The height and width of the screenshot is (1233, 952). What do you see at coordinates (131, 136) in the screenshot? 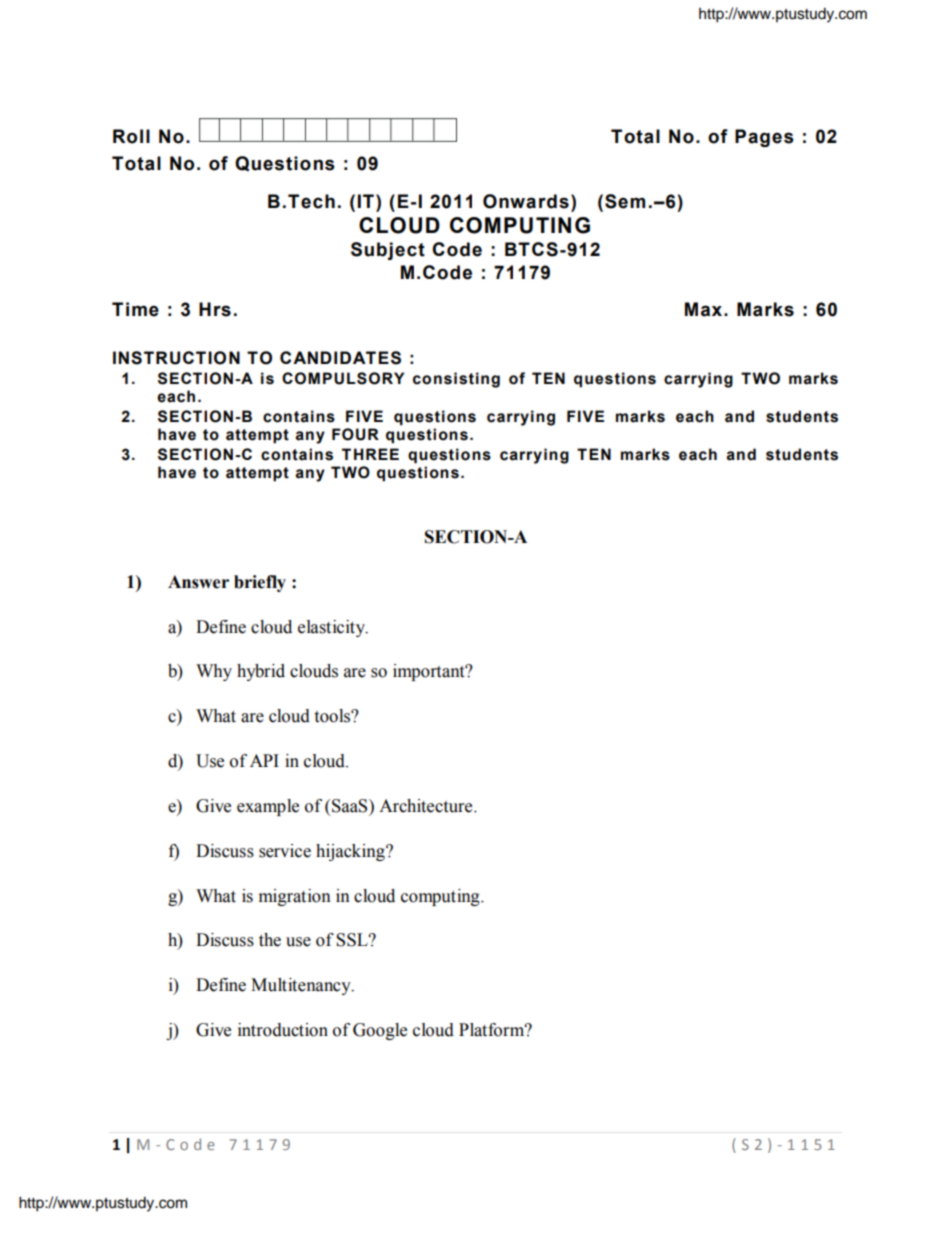
I see `Roll` at bounding box center [131, 136].
